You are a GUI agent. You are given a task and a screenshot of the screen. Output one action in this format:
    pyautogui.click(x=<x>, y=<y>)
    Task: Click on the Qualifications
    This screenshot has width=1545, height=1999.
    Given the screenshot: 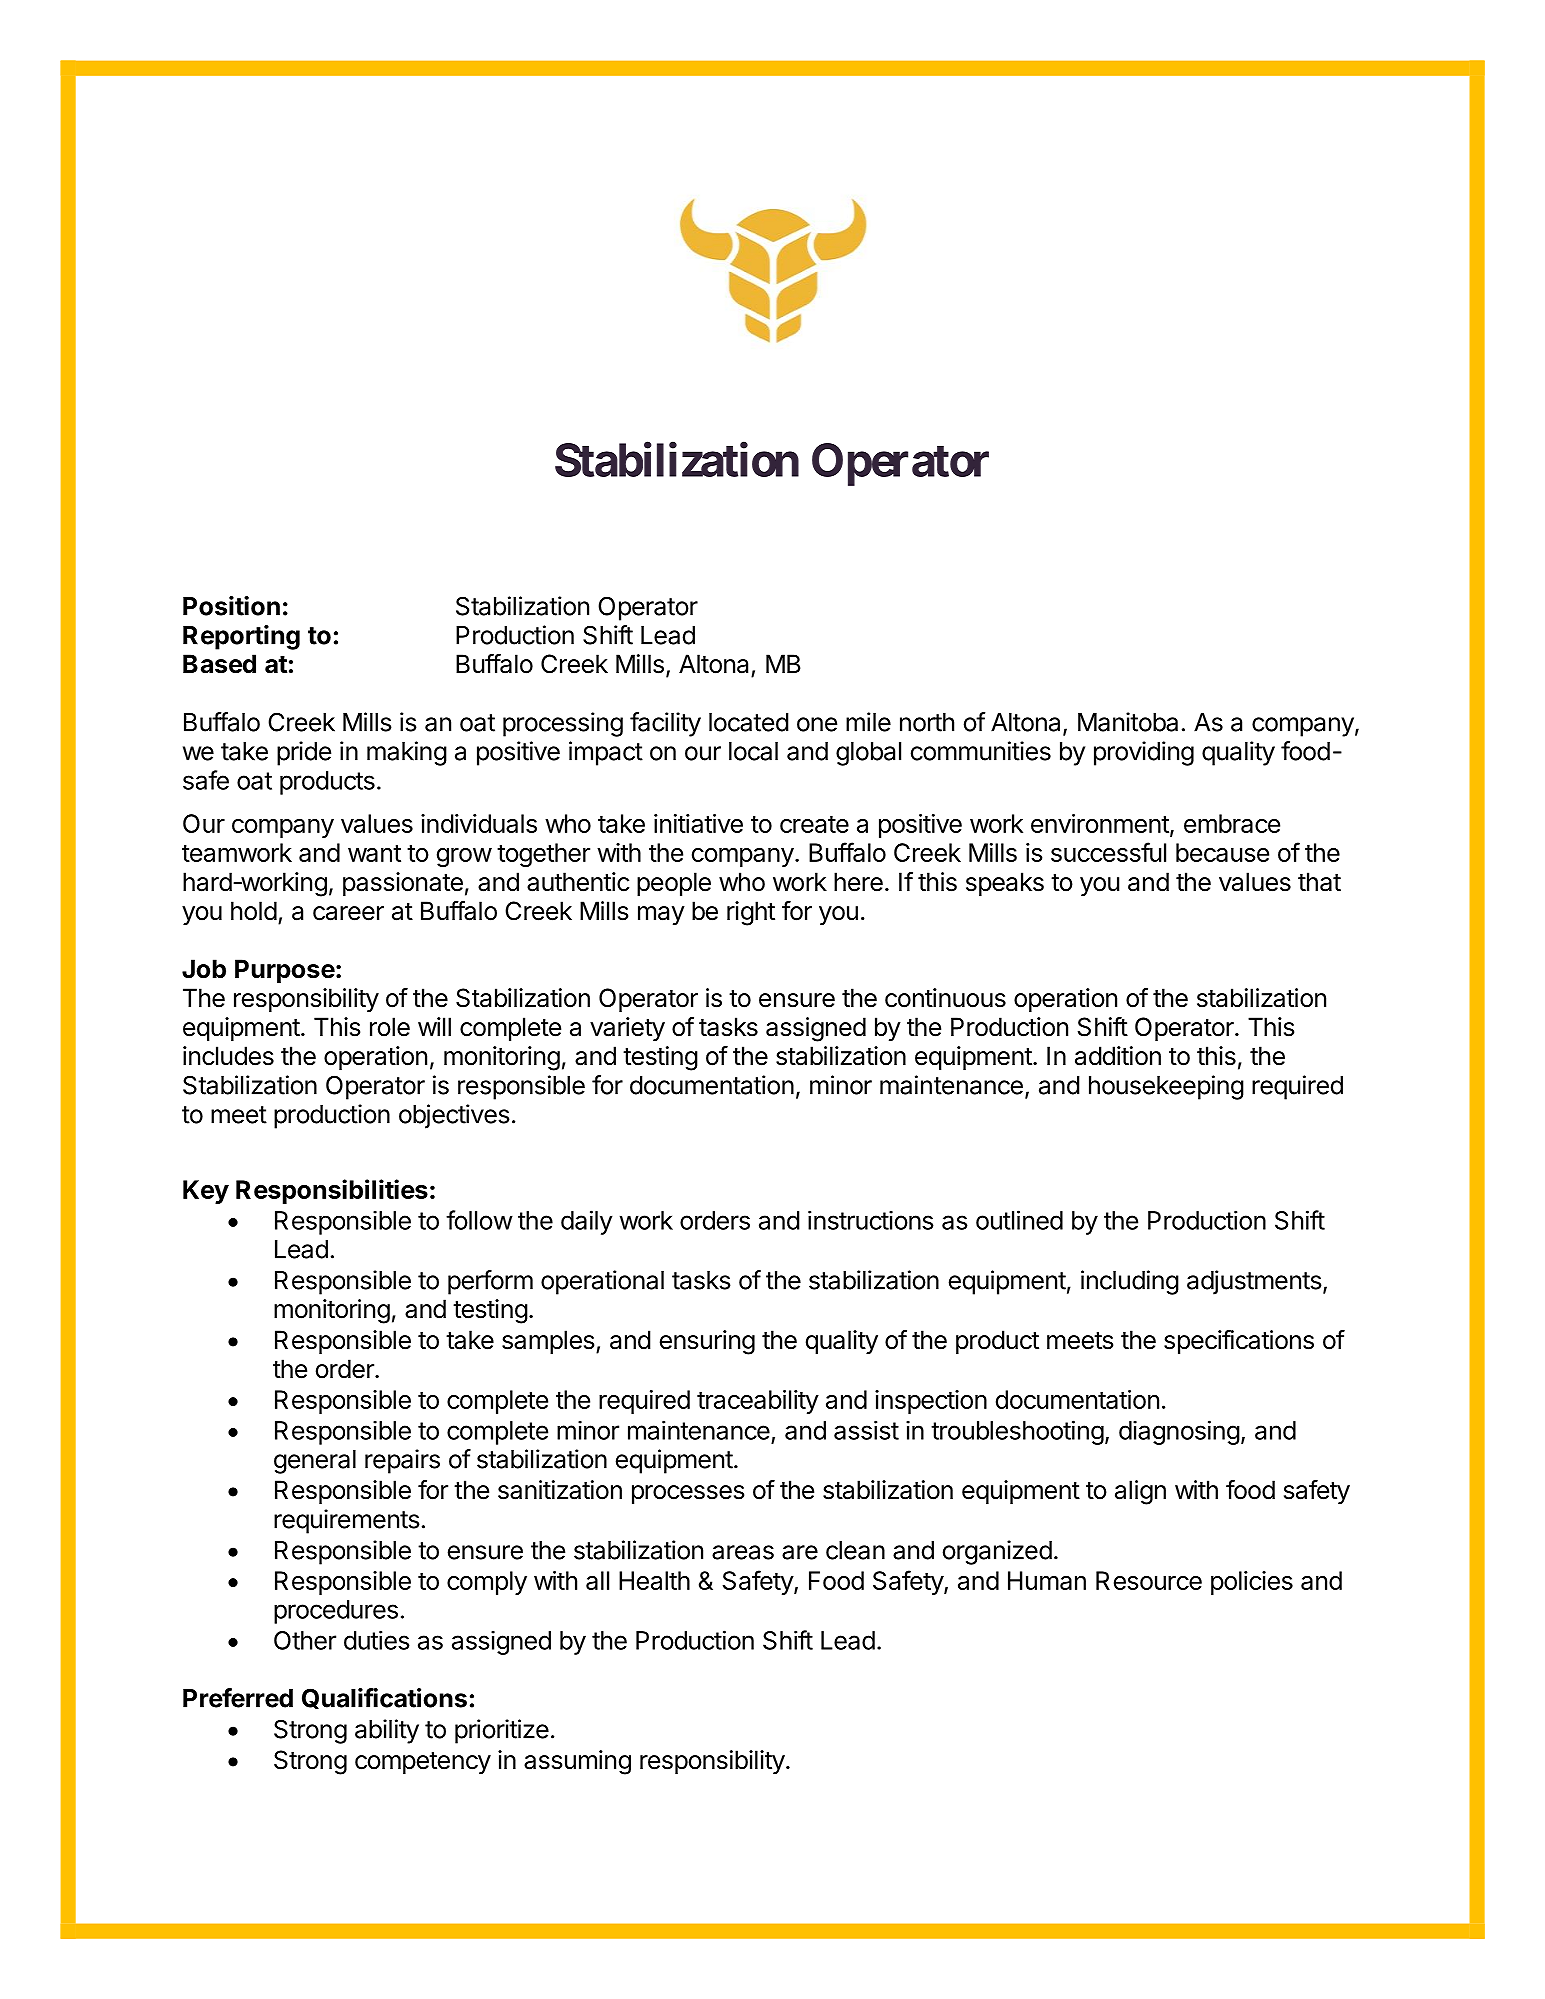 What is the action you would take?
    pyautogui.click(x=384, y=1698)
